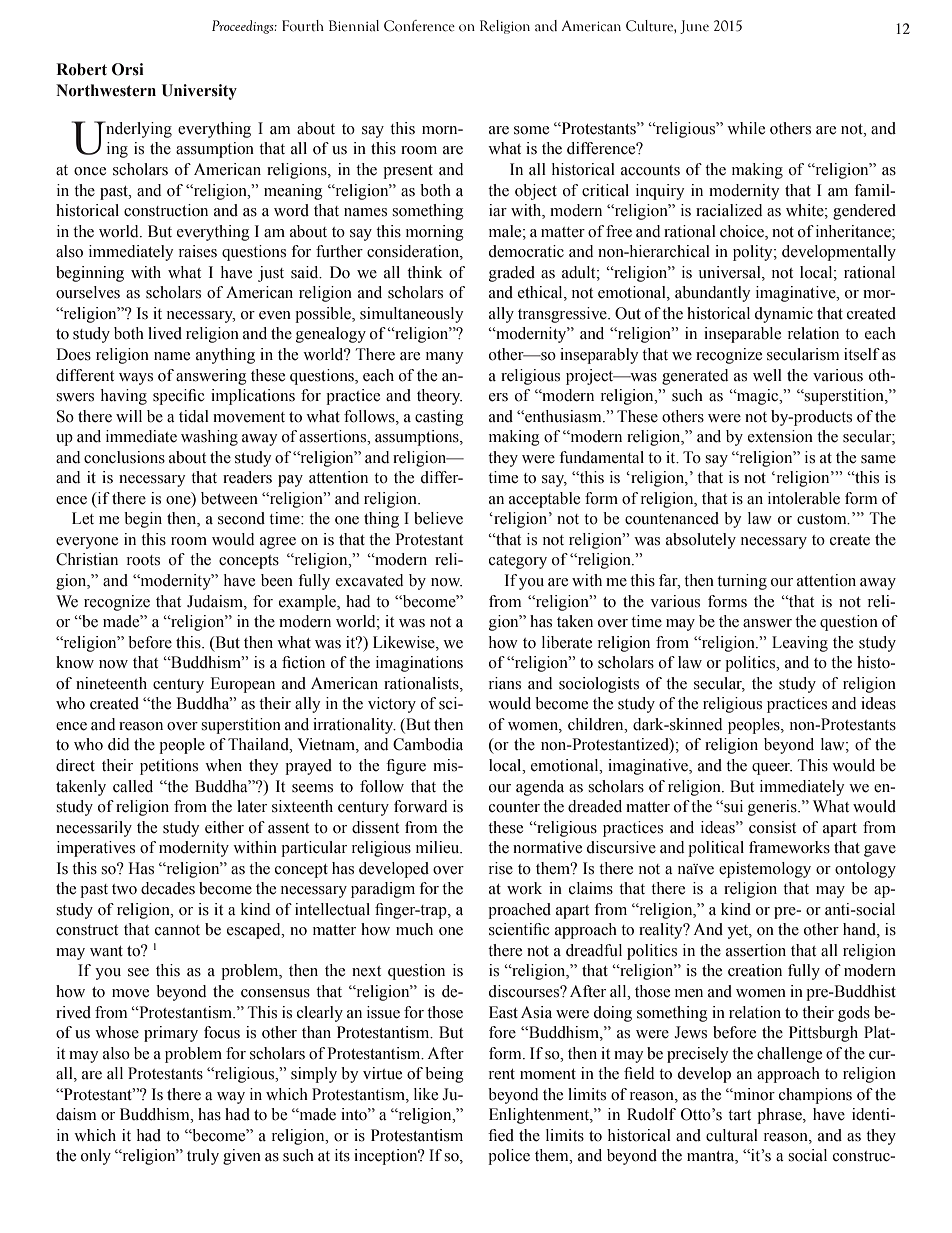 This document has width=952, height=1233. Describe the element at coordinates (354, 26) in the document. I see `Biennial` at that location.
